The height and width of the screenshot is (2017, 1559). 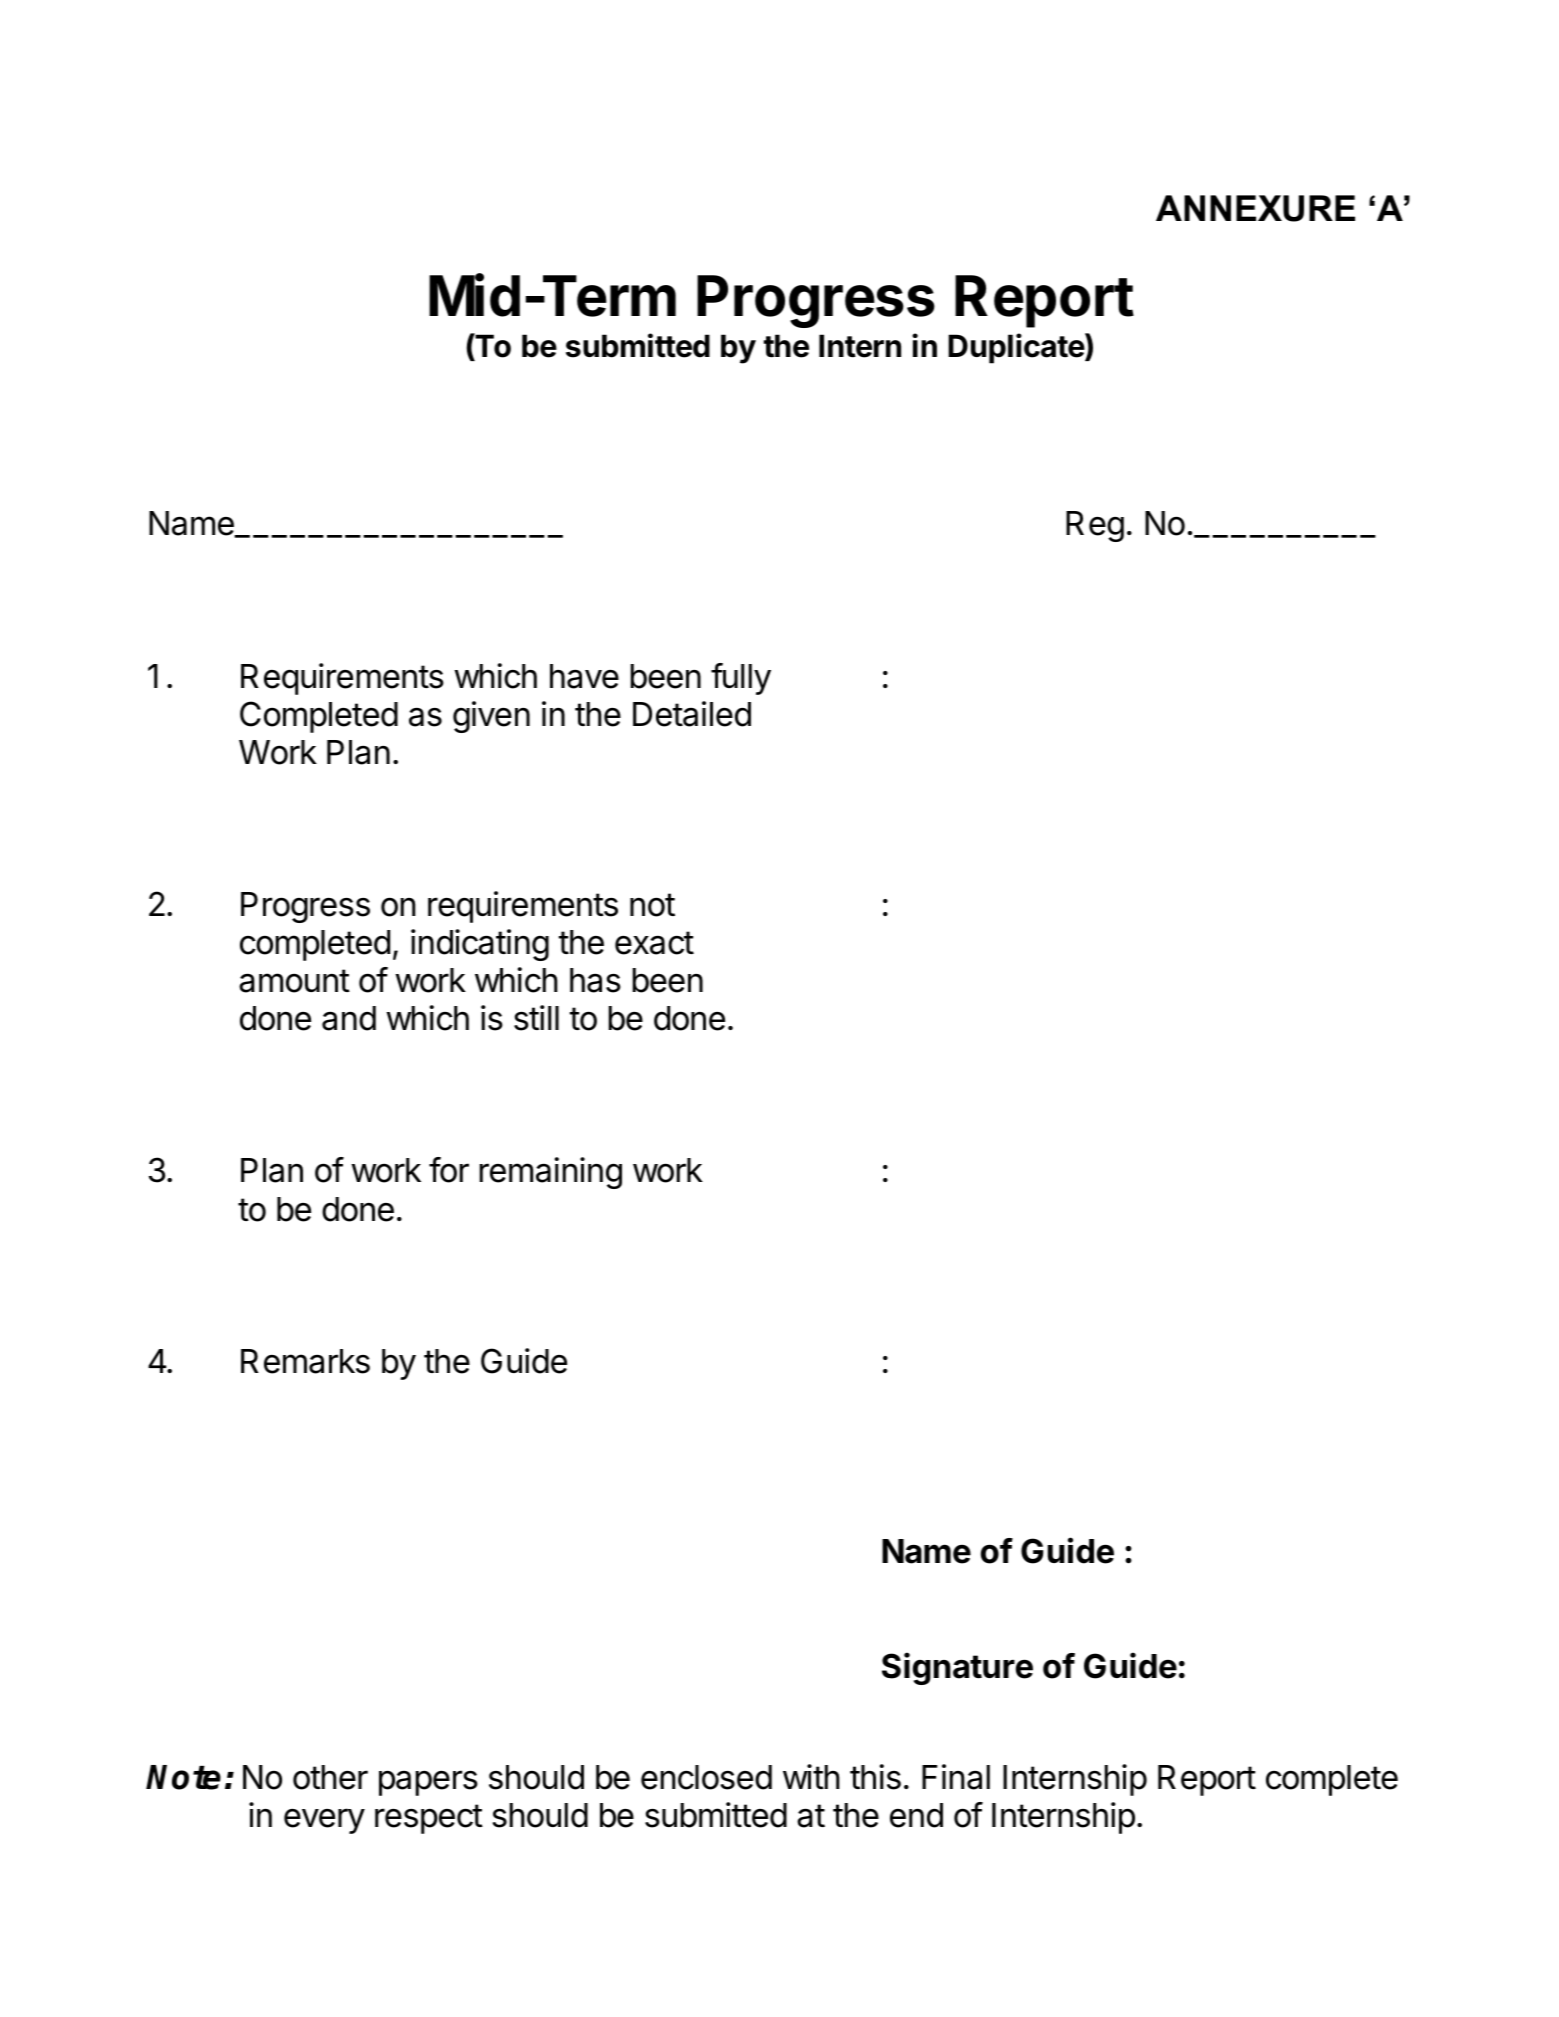 What do you see at coordinates (428, 1783) in the screenshot?
I see `papers` at bounding box center [428, 1783].
